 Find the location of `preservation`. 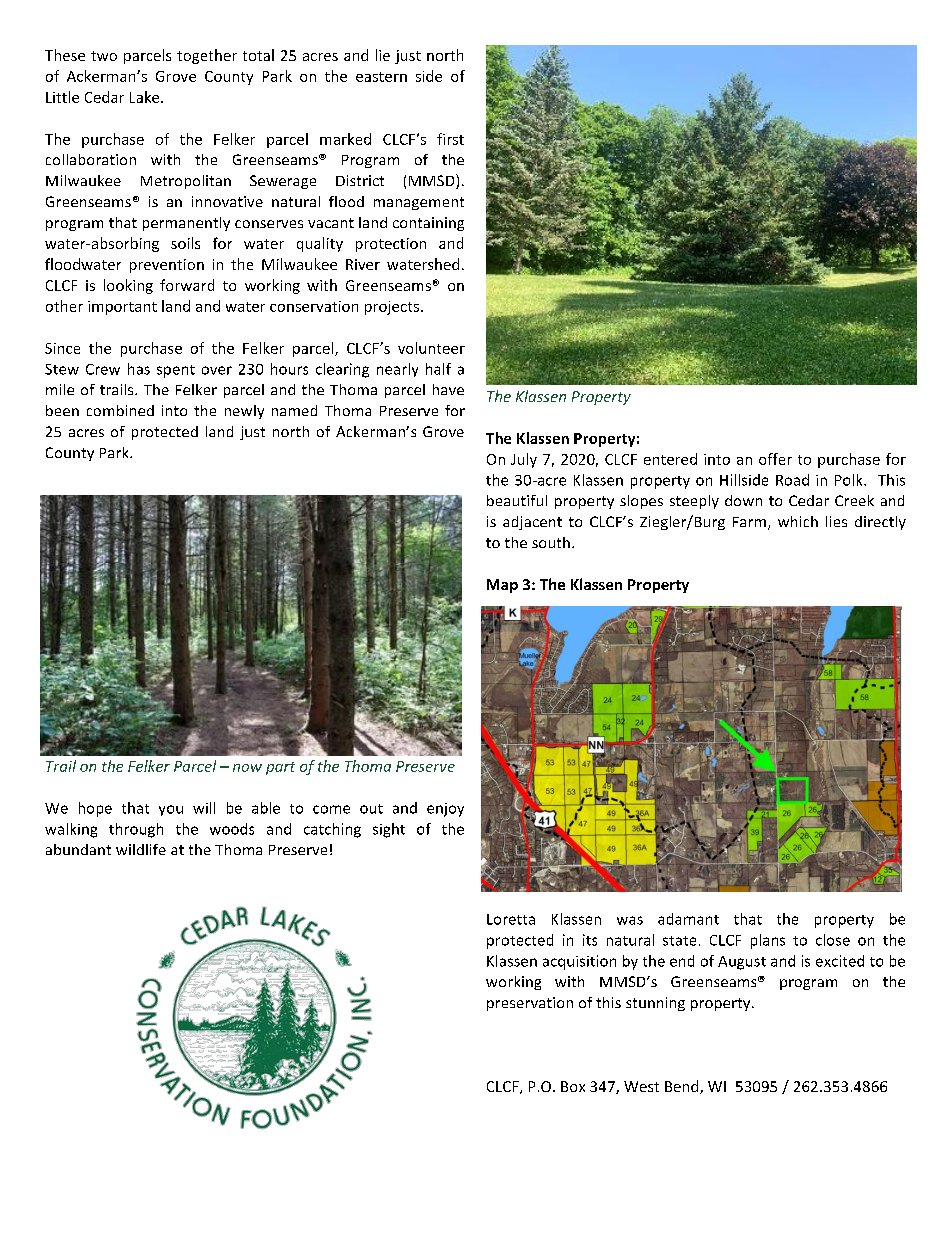

preservation is located at coordinates (530, 1004).
